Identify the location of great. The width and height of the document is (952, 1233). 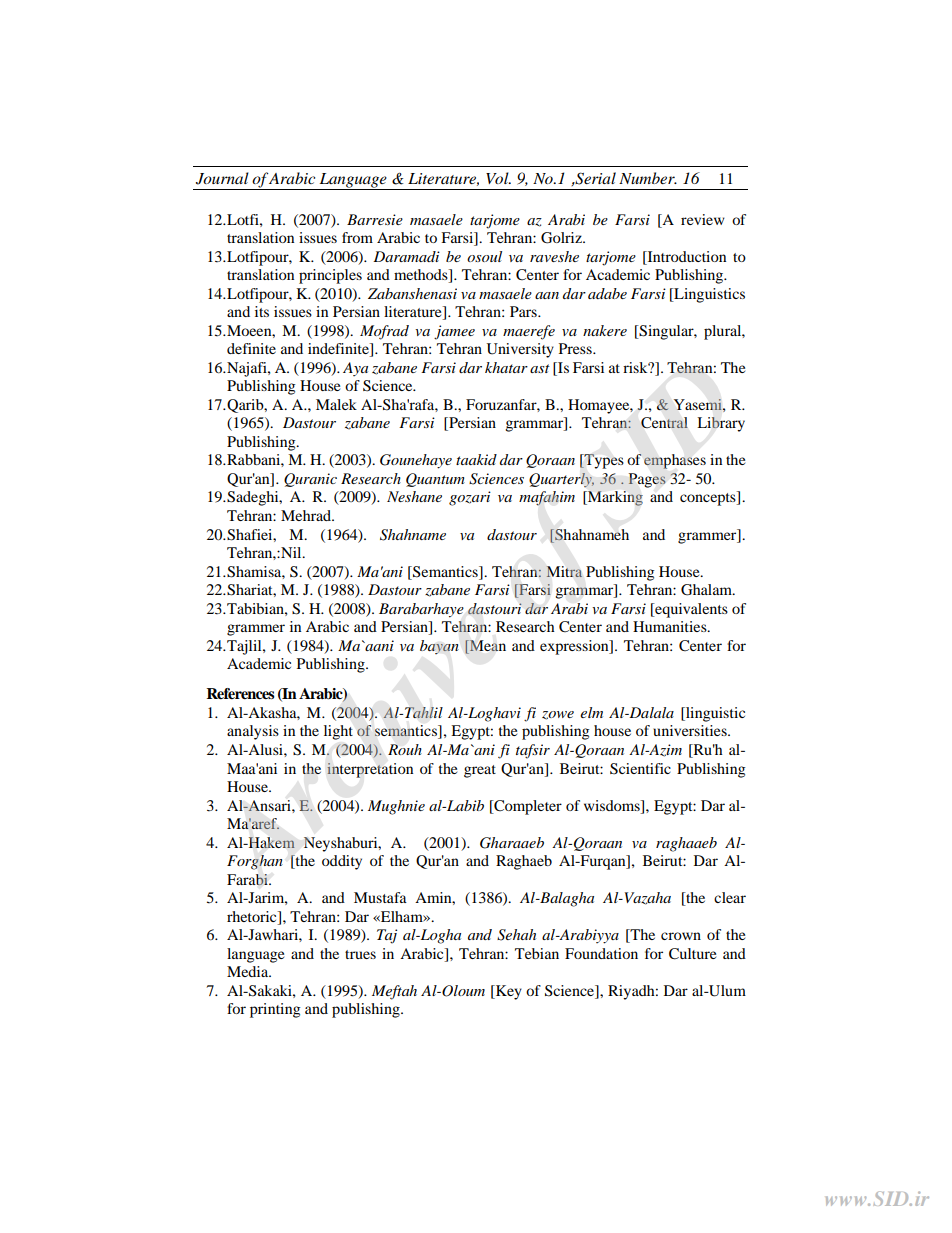
(480, 771).
